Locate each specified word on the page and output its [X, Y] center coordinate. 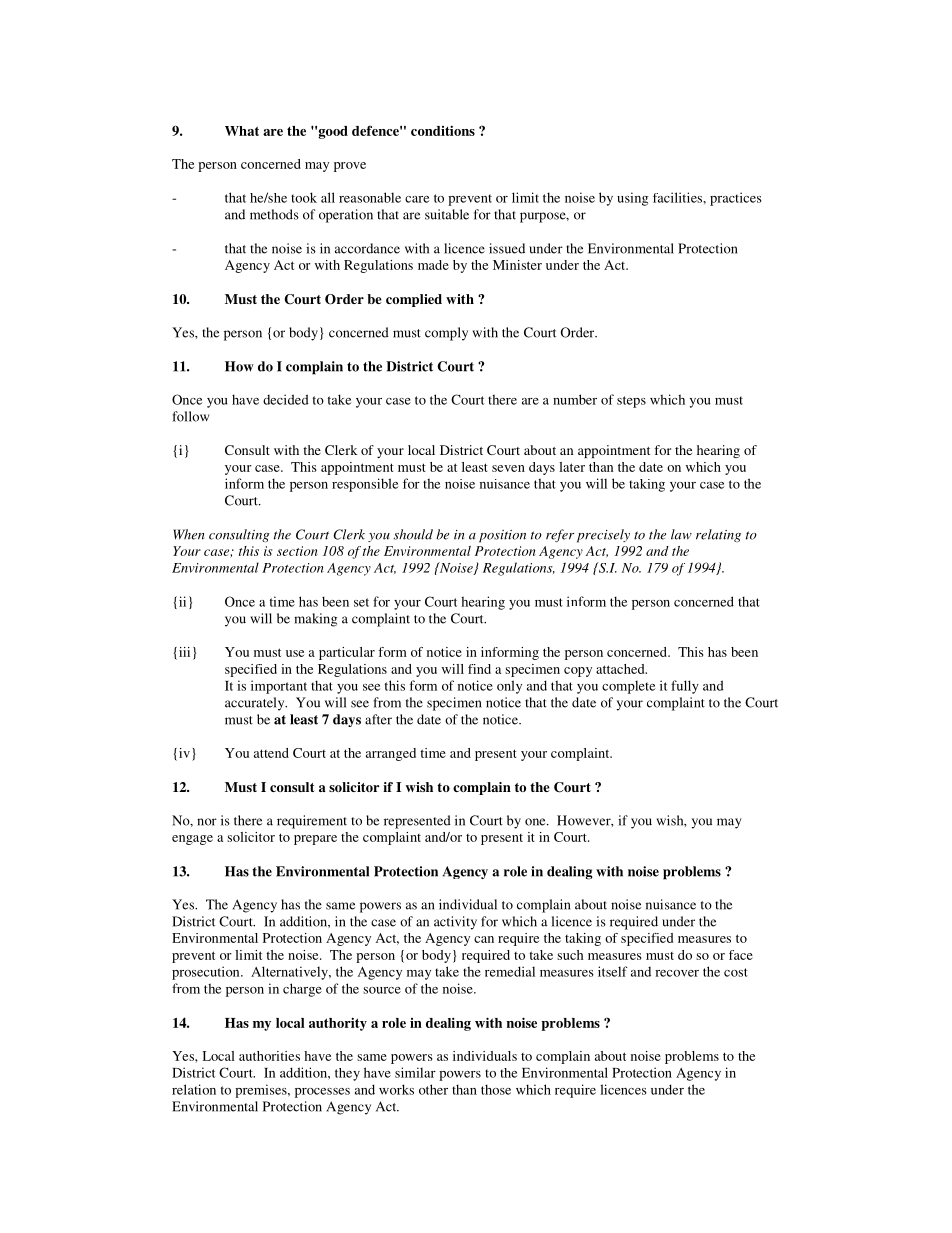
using [633, 199]
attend [271, 753]
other [433, 1089]
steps [631, 402]
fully [685, 687]
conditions [443, 130]
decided [286, 399]
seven [508, 468]
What [242, 131]
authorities [269, 1056]
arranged [391, 754]
